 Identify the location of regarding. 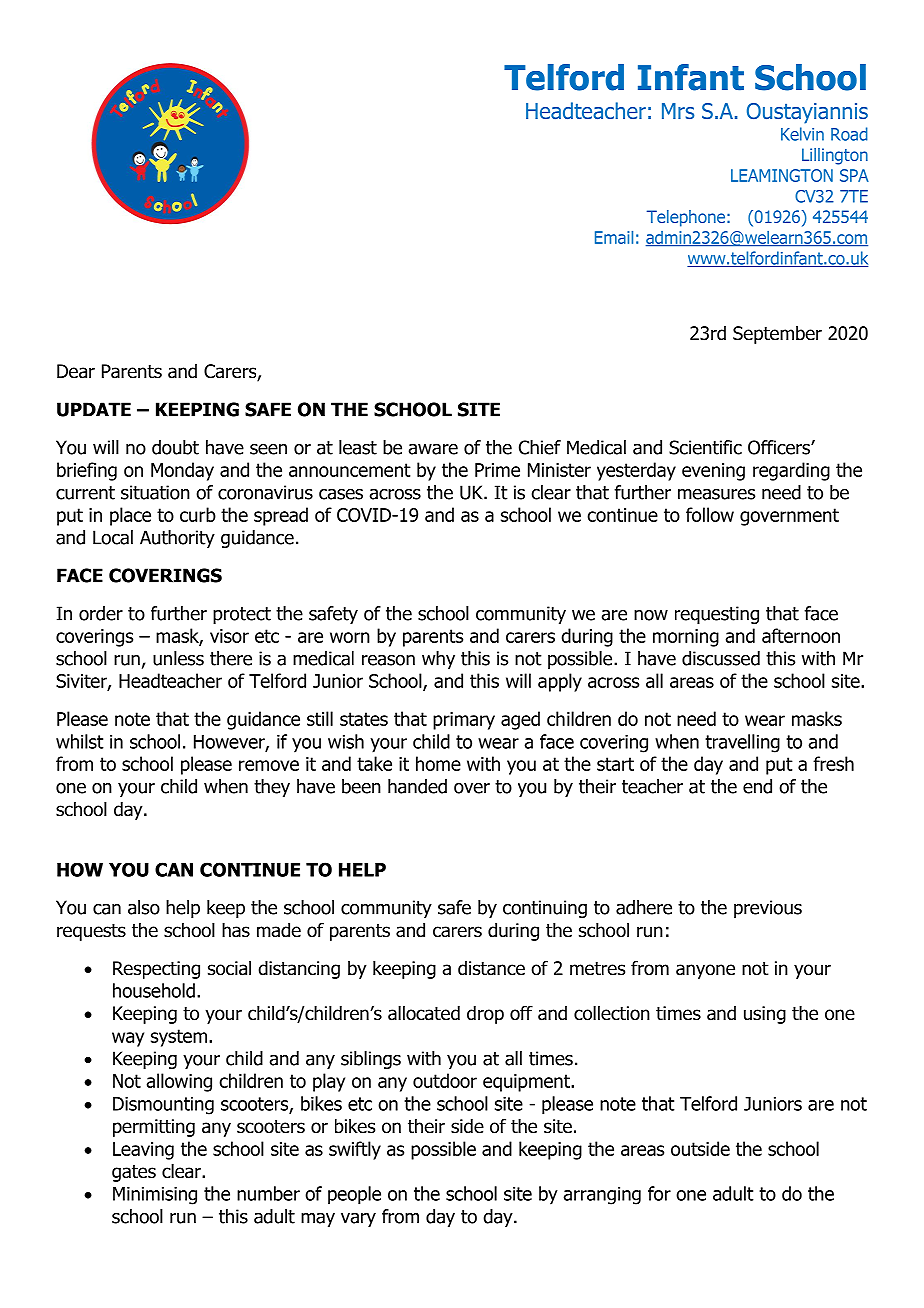
(791, 471).
